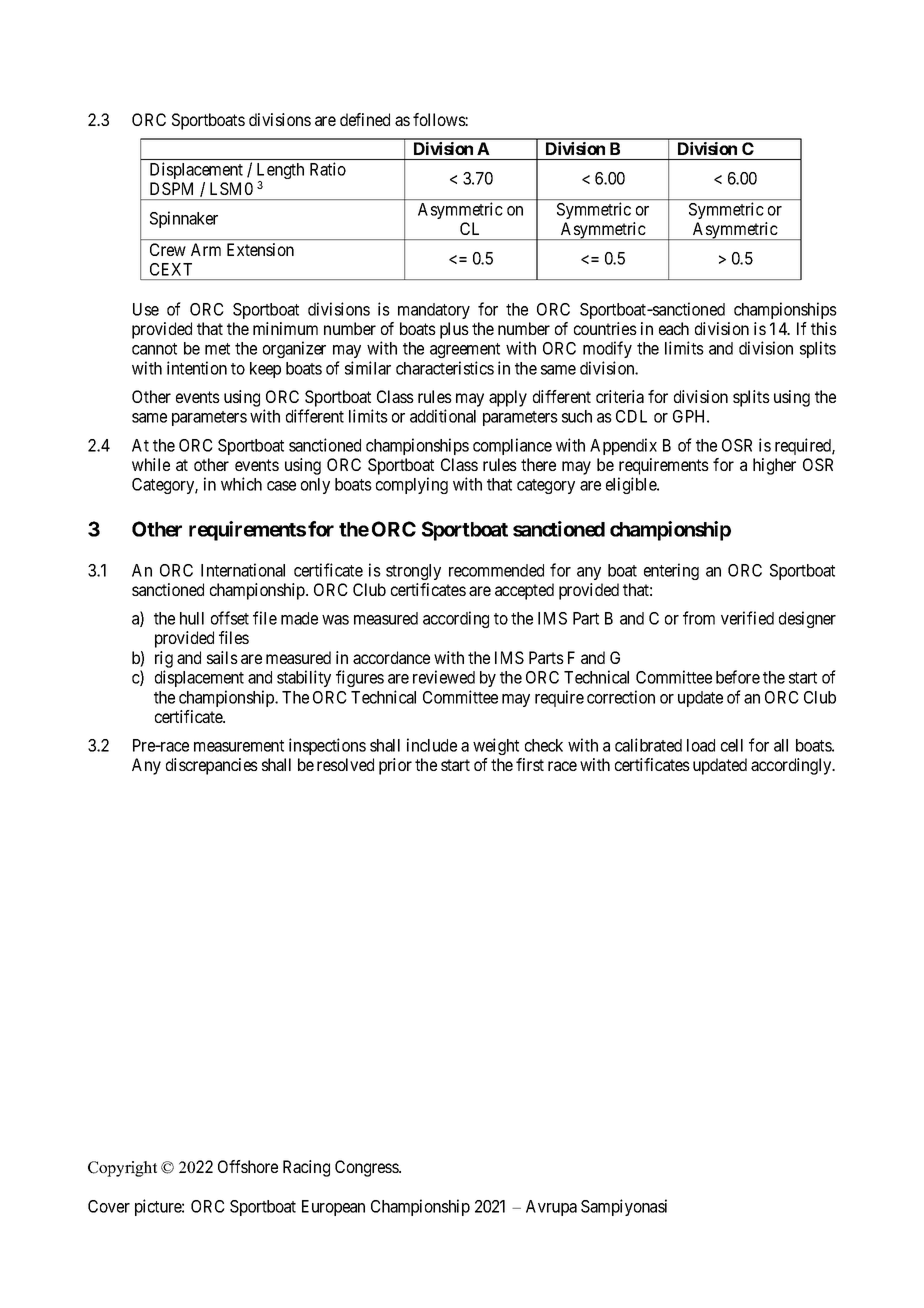  What do you see at coordinates (774, 466) in the screenshot?
I see `higher` at bounding box center [774, 466].
